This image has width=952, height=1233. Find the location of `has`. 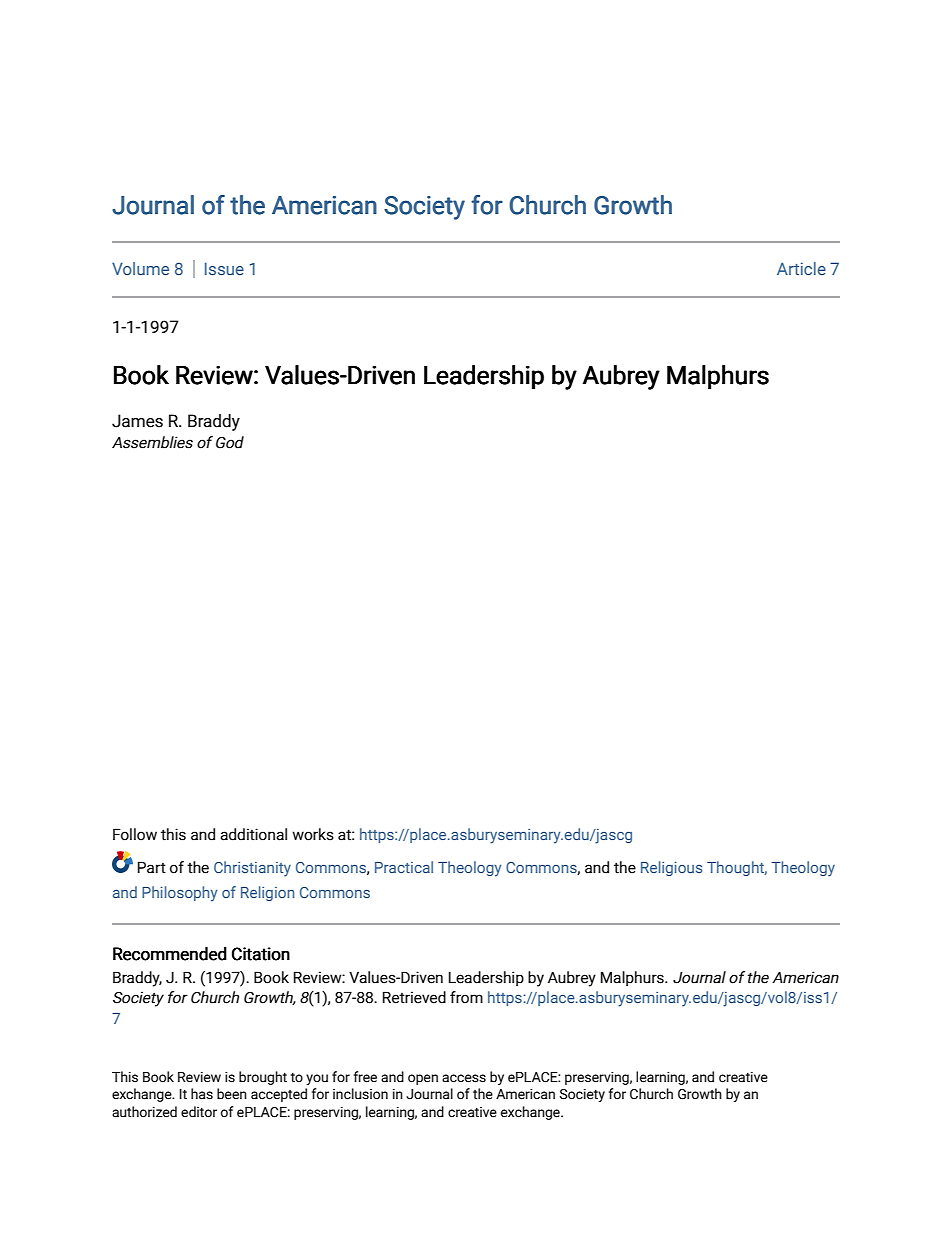

has is located at coordinates (202, 1094).
